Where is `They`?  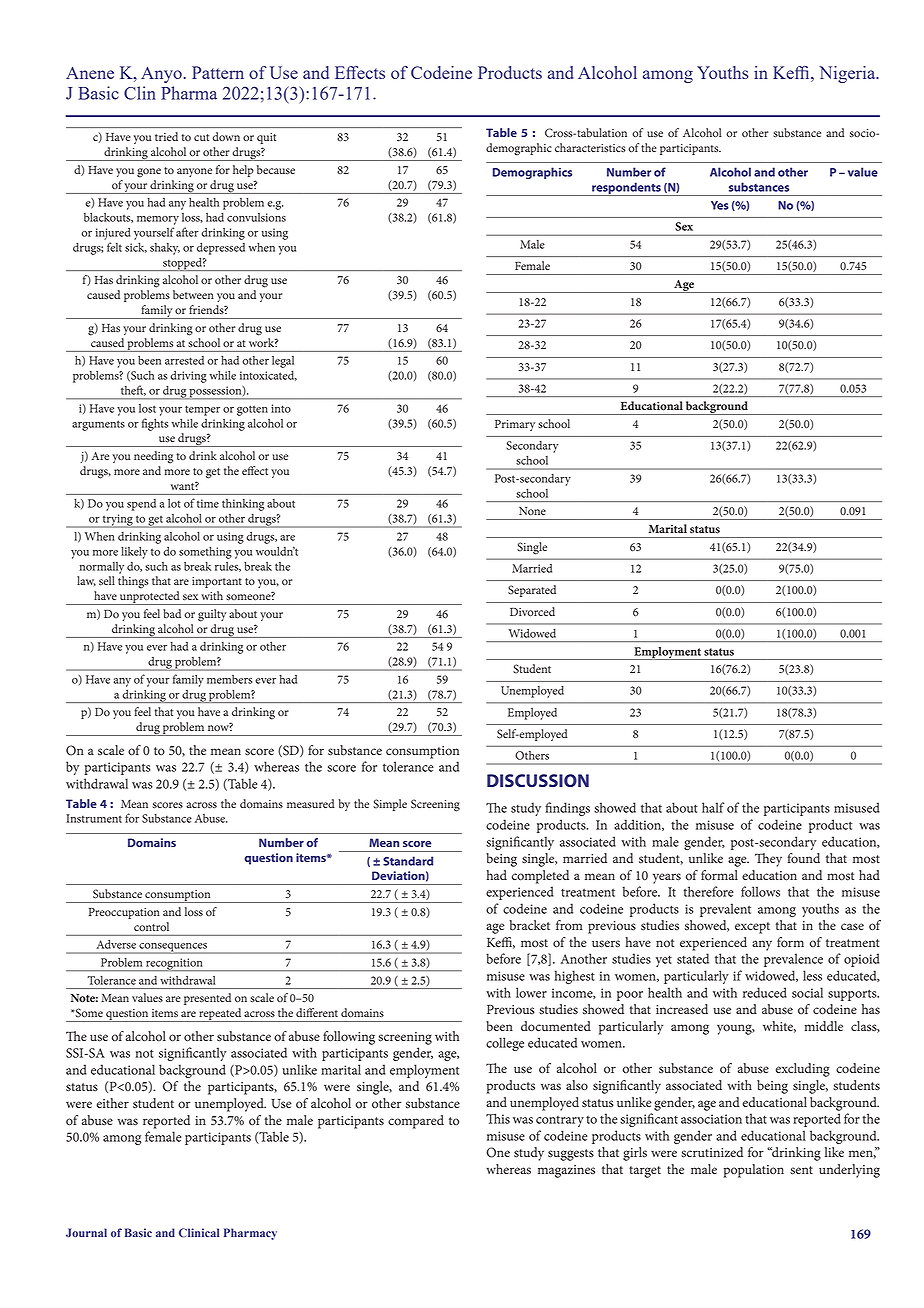
They is located at coordinates (768, 860).
